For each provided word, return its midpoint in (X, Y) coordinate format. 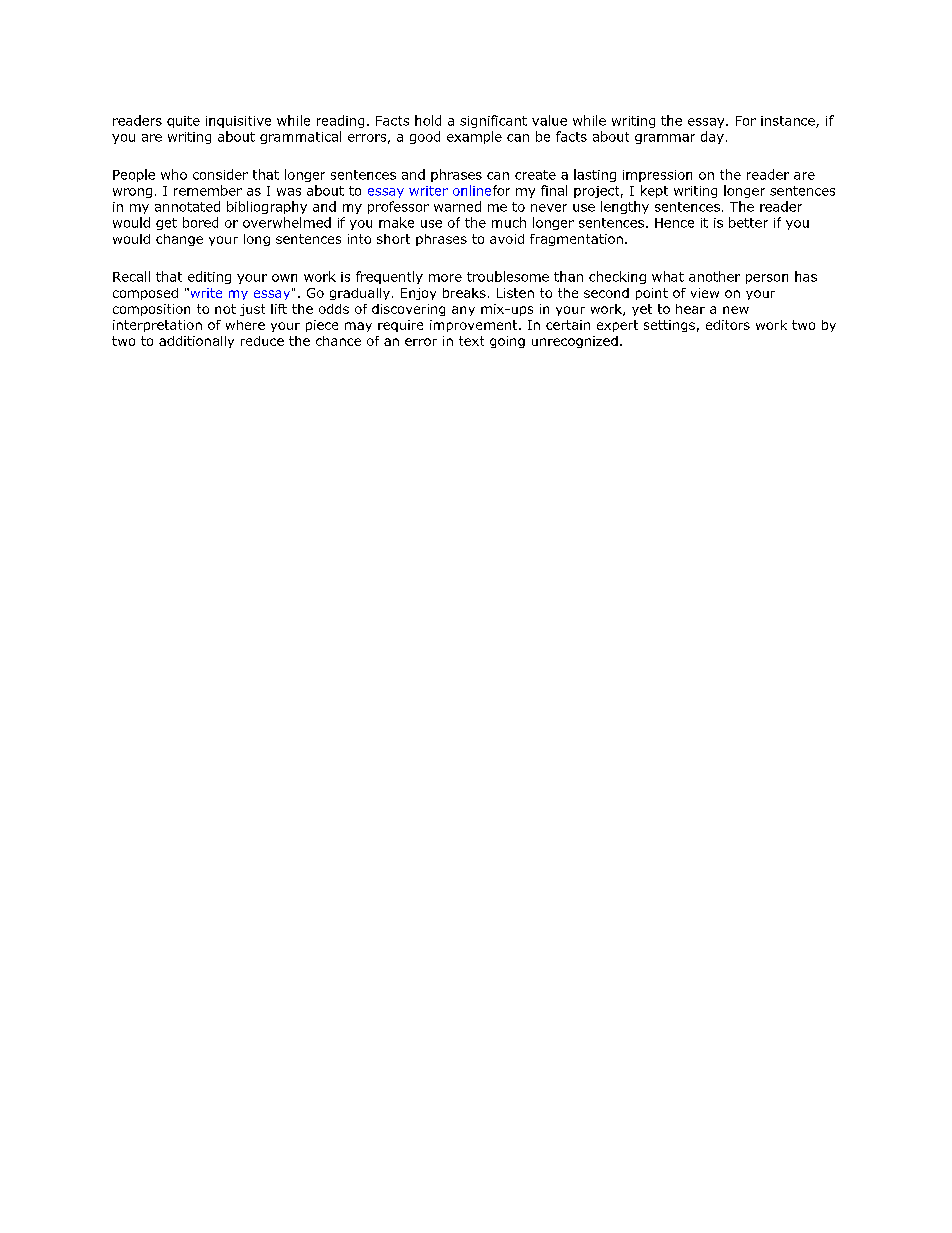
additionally (196, 342)
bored (200, 222)
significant (493, 121)
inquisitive (238, 122)
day (712, 137)
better (748, 222)
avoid (507, 239)
